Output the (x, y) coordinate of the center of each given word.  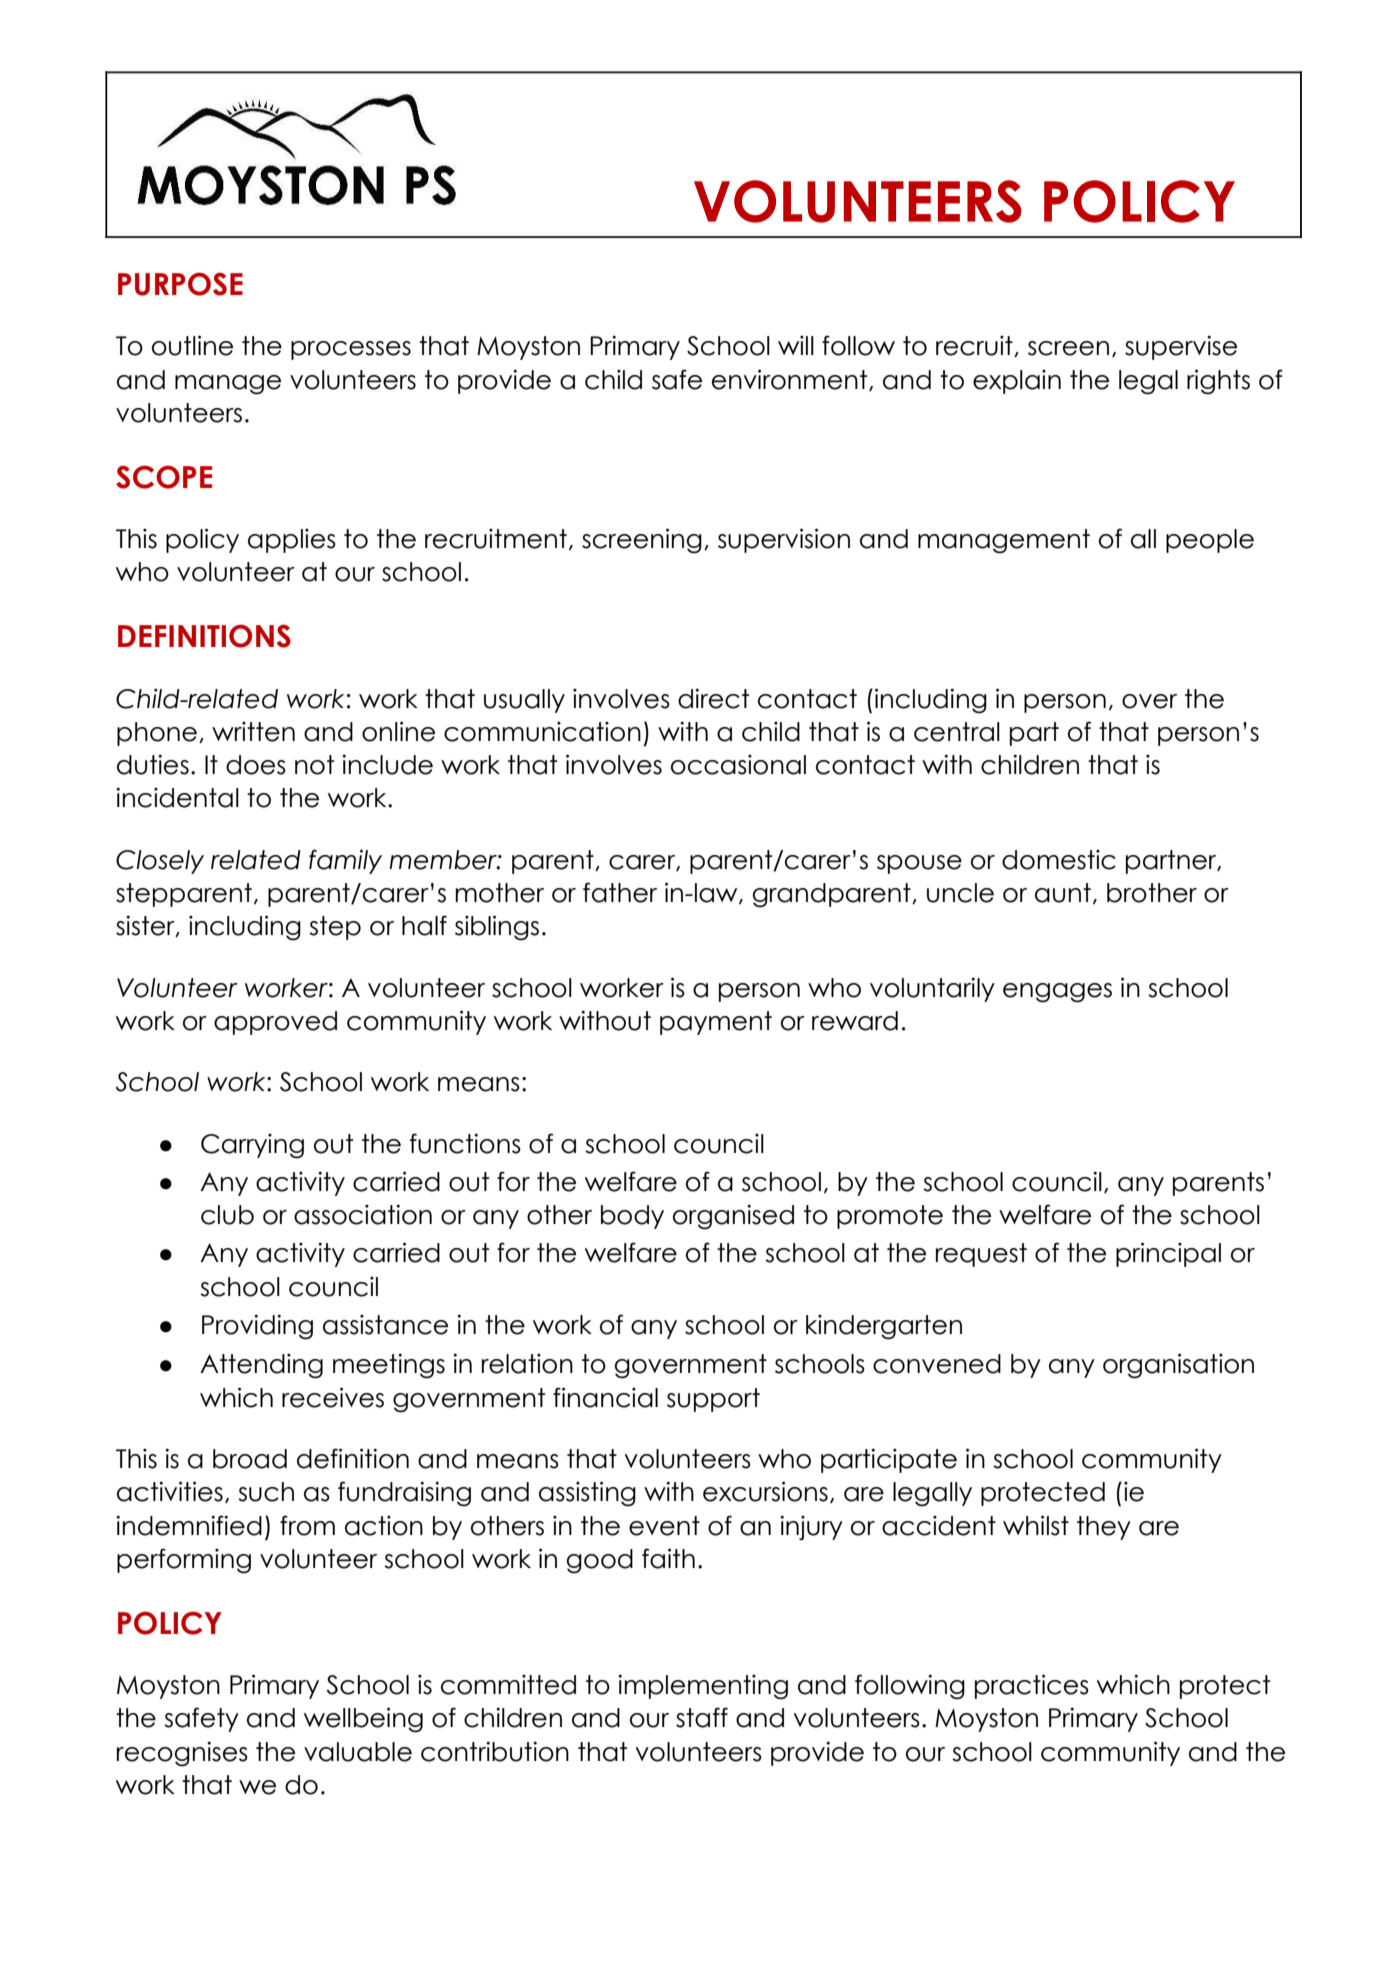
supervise (1181, 347)
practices (1032, 1686)
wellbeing (363, 1720)
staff (702, 1717)
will (796, 345)
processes (351, 350)
